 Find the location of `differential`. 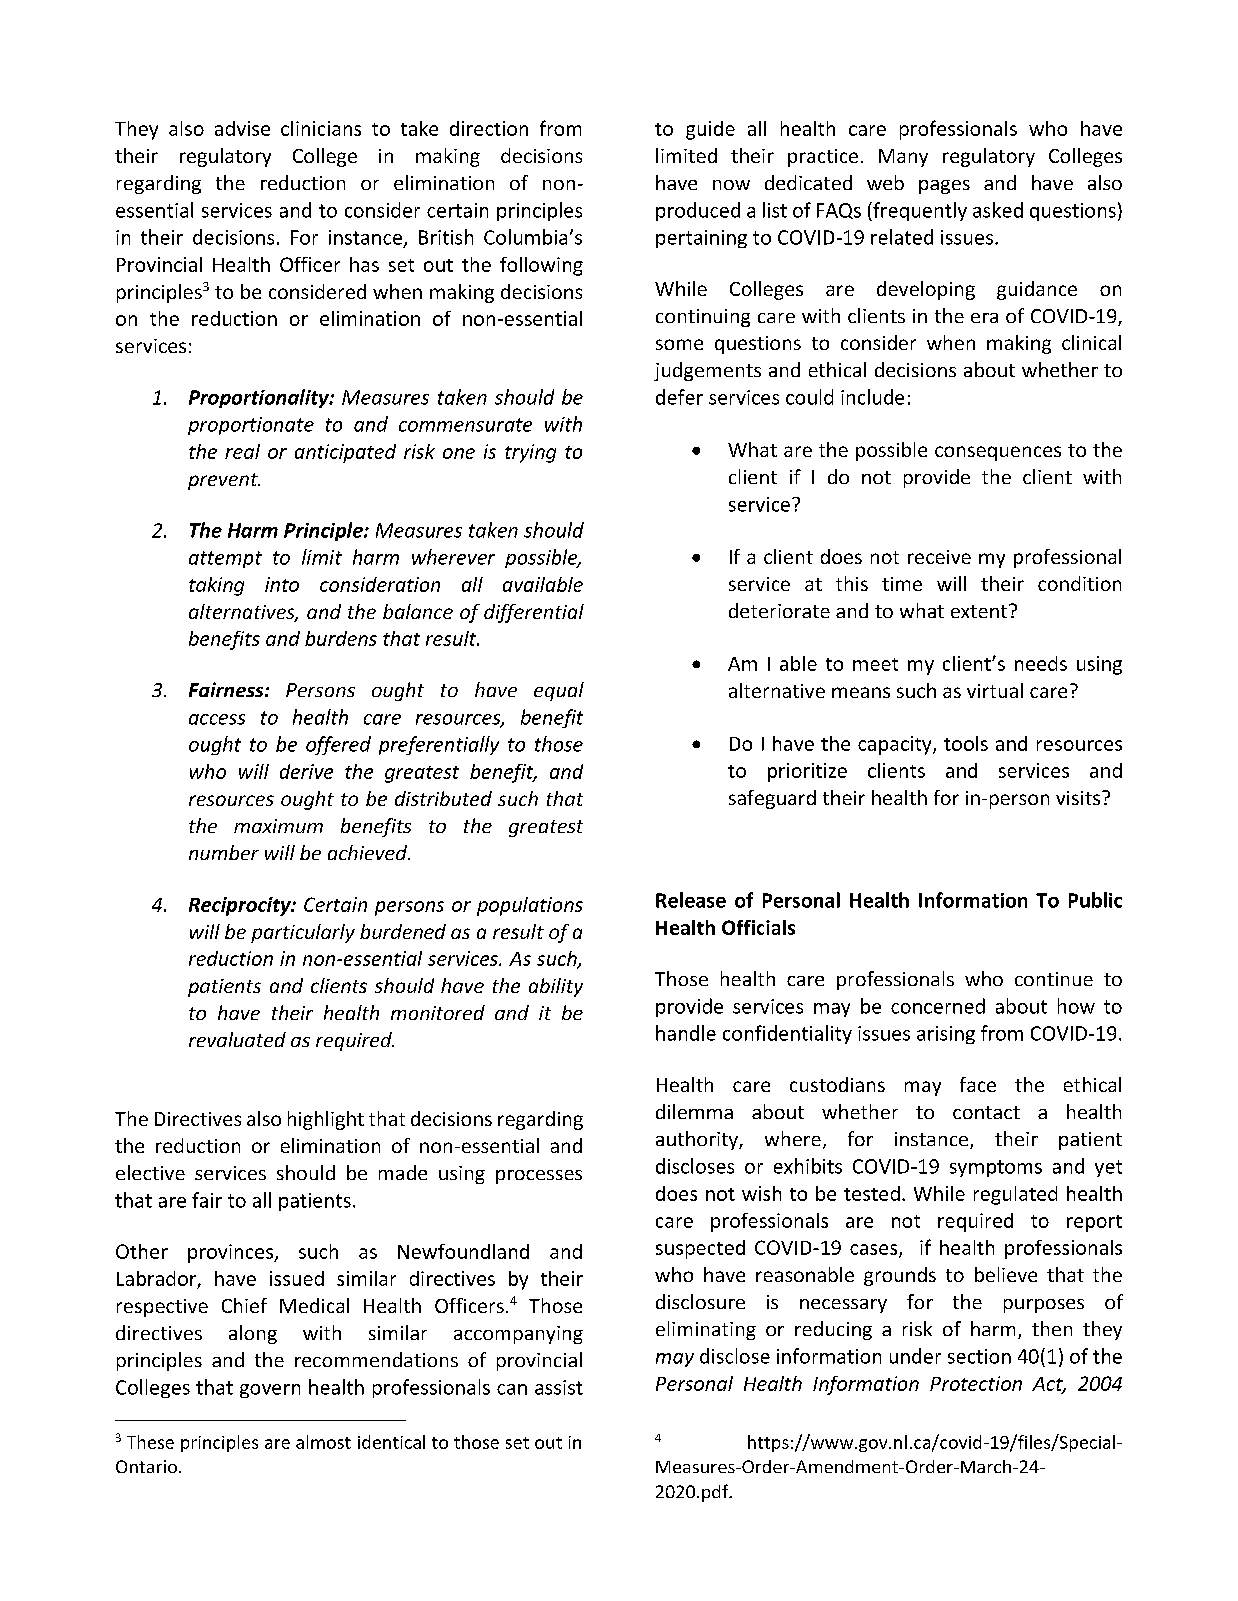

differential is located at coordinates (534, 613).
